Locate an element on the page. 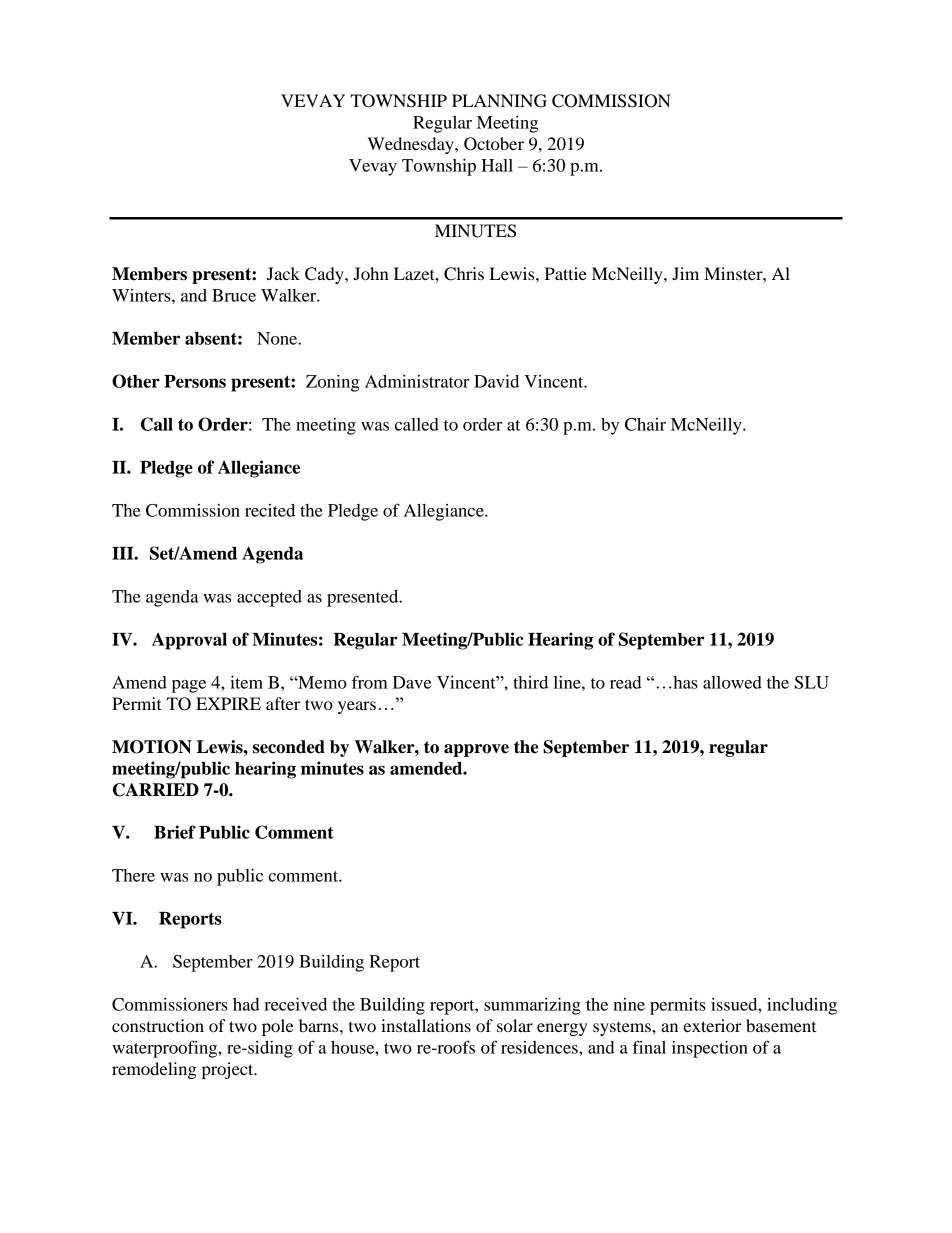 This image has height=1233, width=952. allowed is located at coordinates (732, 682).
